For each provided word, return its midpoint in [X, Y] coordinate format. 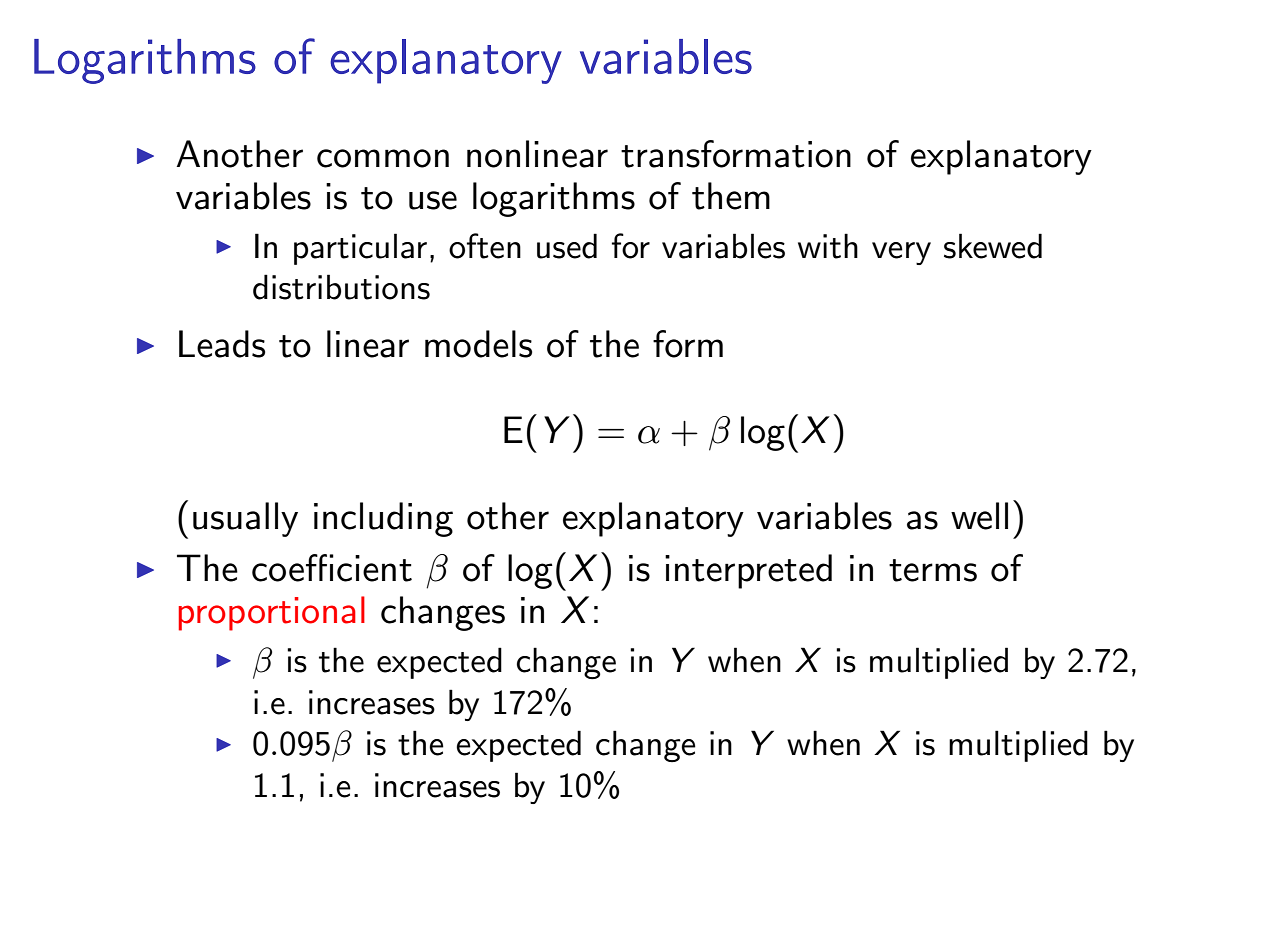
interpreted [748, 571]
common [383, 158]
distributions [341, 287]
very [901, 253]
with [828, 246]
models [478, 344]
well [979, 516]
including [383, 519]
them [731, 196]
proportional [272, 613]
